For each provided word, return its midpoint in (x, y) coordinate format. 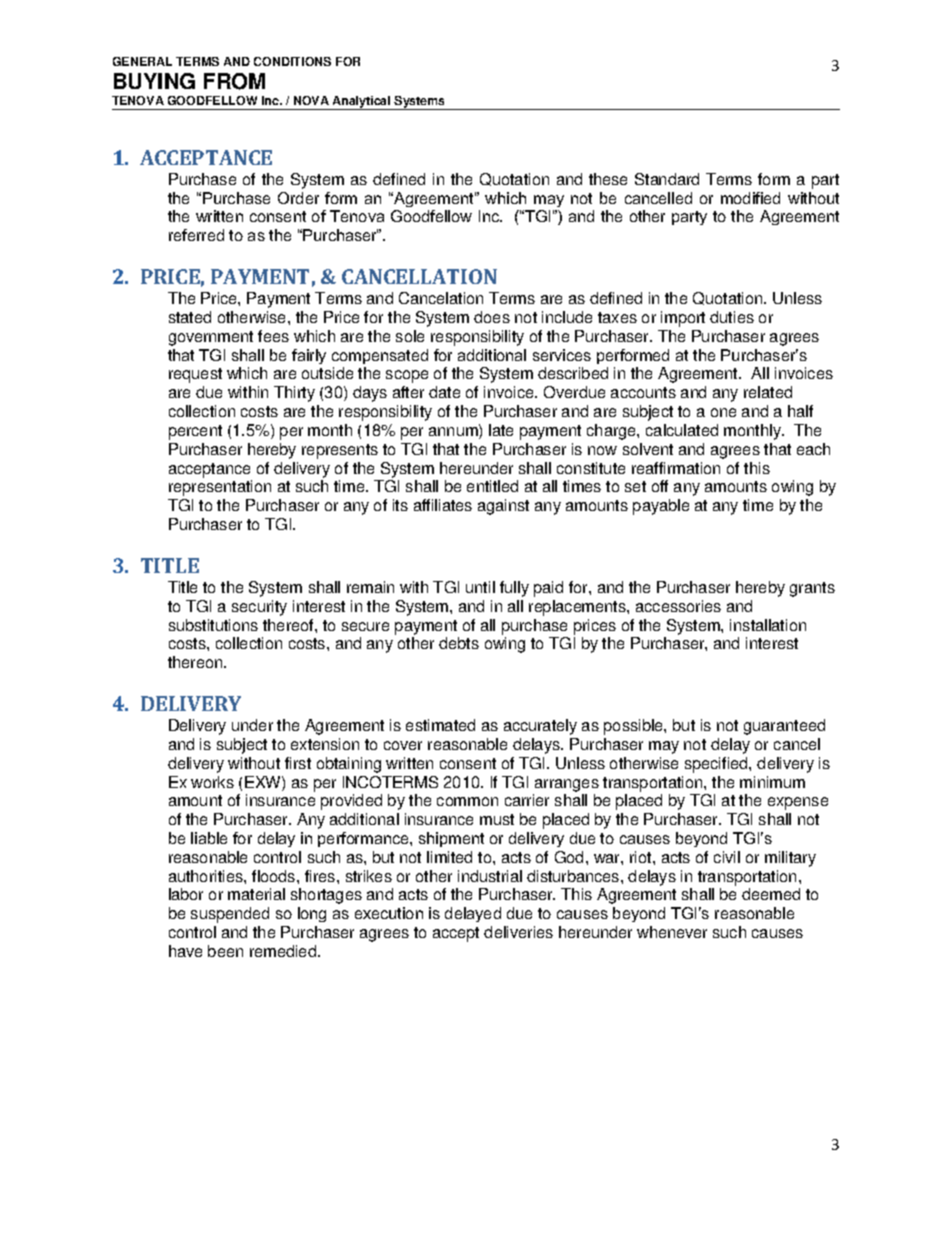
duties (732, 317)
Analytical (362, 103)
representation (220, 488)
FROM (234, 81)
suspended (230, 915)
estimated (440, 725)
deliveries (518, 932)
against (503, 507)
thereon (196, 662)
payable (661, 507)
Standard (667, 179)
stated (190, 317)
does (492, 317)
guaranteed (784, 727)
